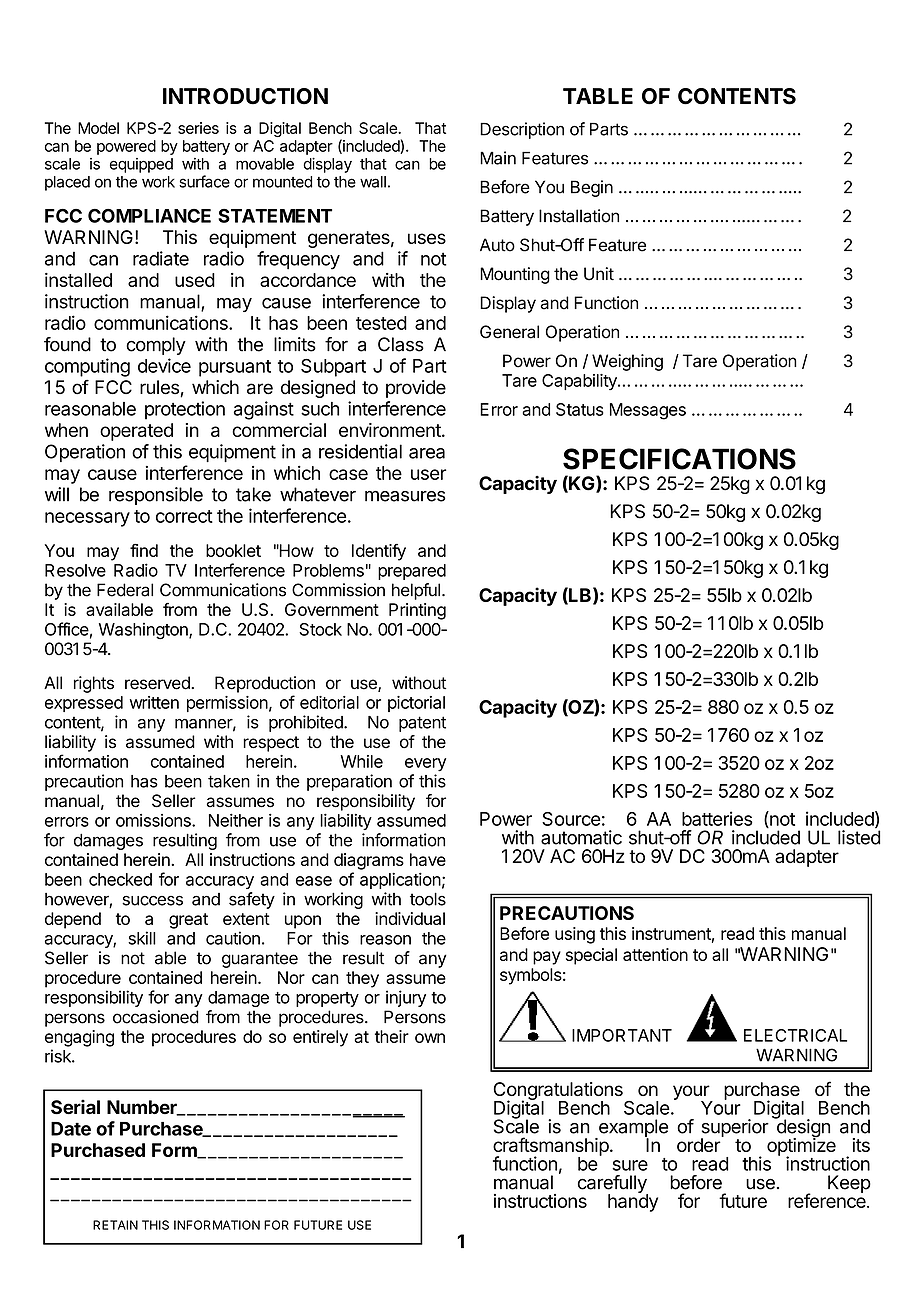 The height and width of the screenshot is (1308, 924). What do you see at coordinates (198, 128) in the screenshot?
I see `series` at bounding box center [198, 128].
